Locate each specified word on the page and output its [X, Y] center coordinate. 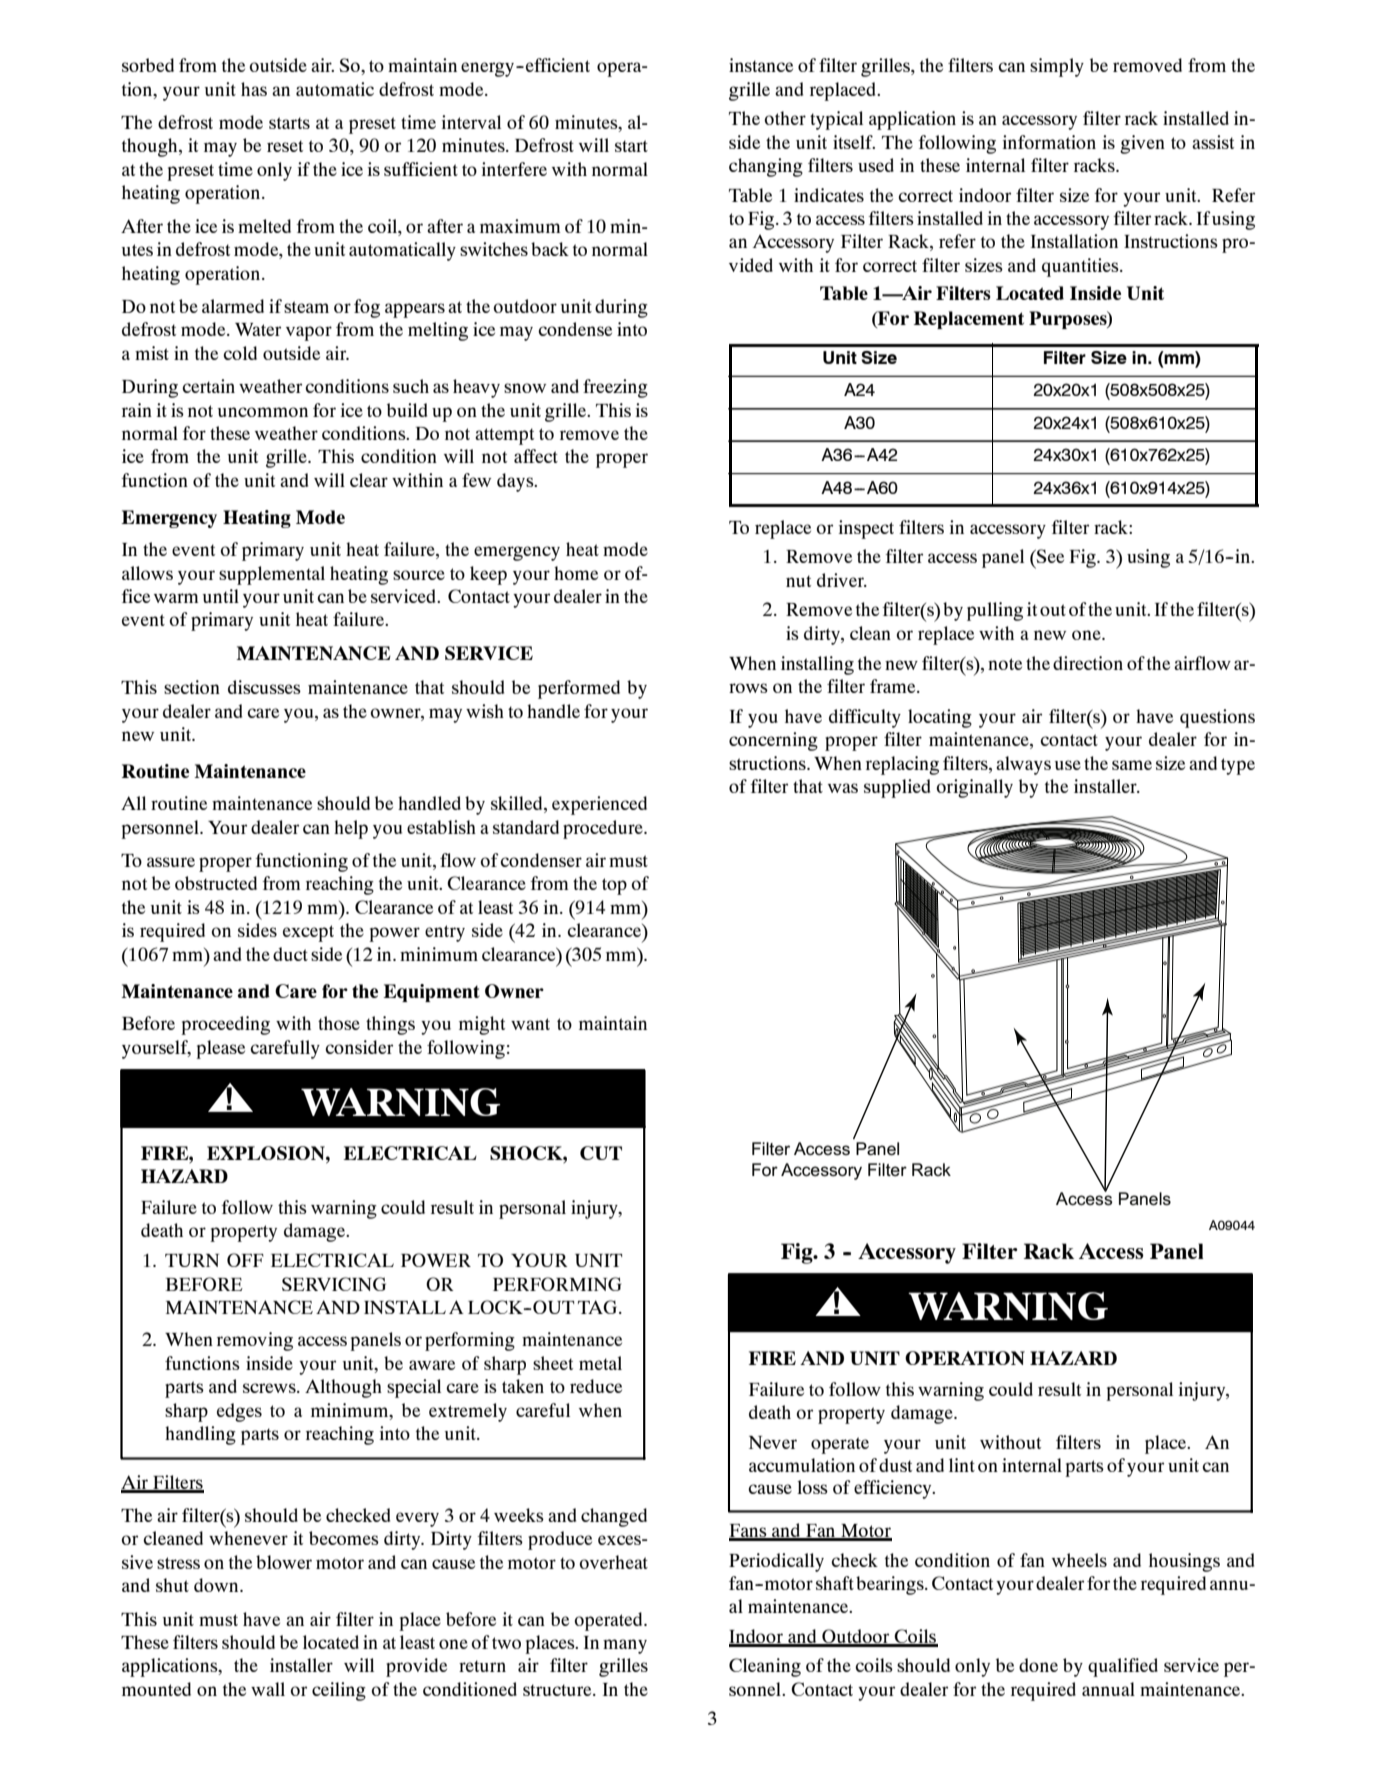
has [254, 89]
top [614, 886]
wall [268, 1689]
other [785, 118]
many [625, 1646]
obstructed [216, 883]
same [1132, 765]
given [1142, 144]
